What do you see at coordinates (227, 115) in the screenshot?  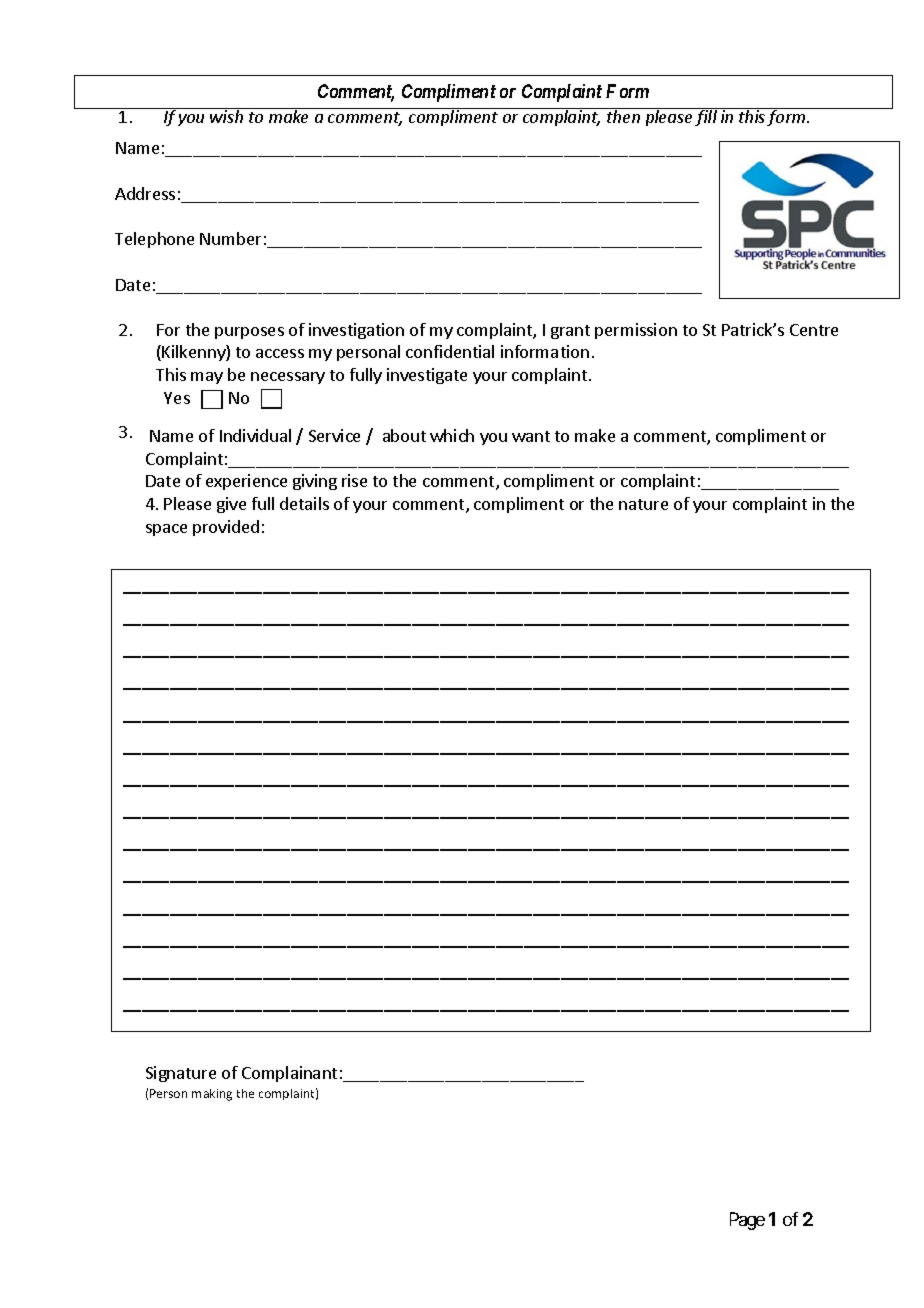 I see `wish` at bounding box center [227, 115].
